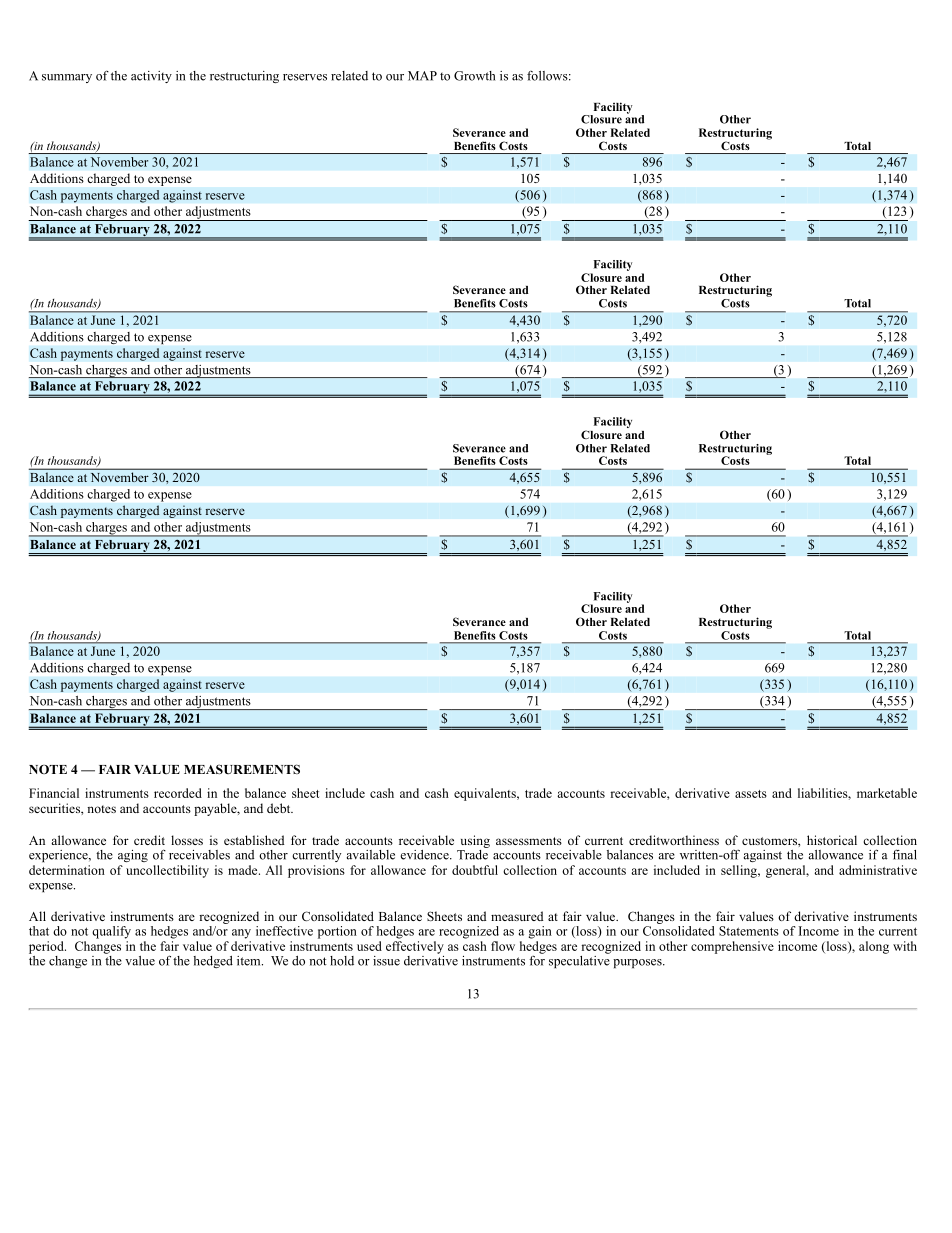  I want to click on marketable, so click(887, 793).
